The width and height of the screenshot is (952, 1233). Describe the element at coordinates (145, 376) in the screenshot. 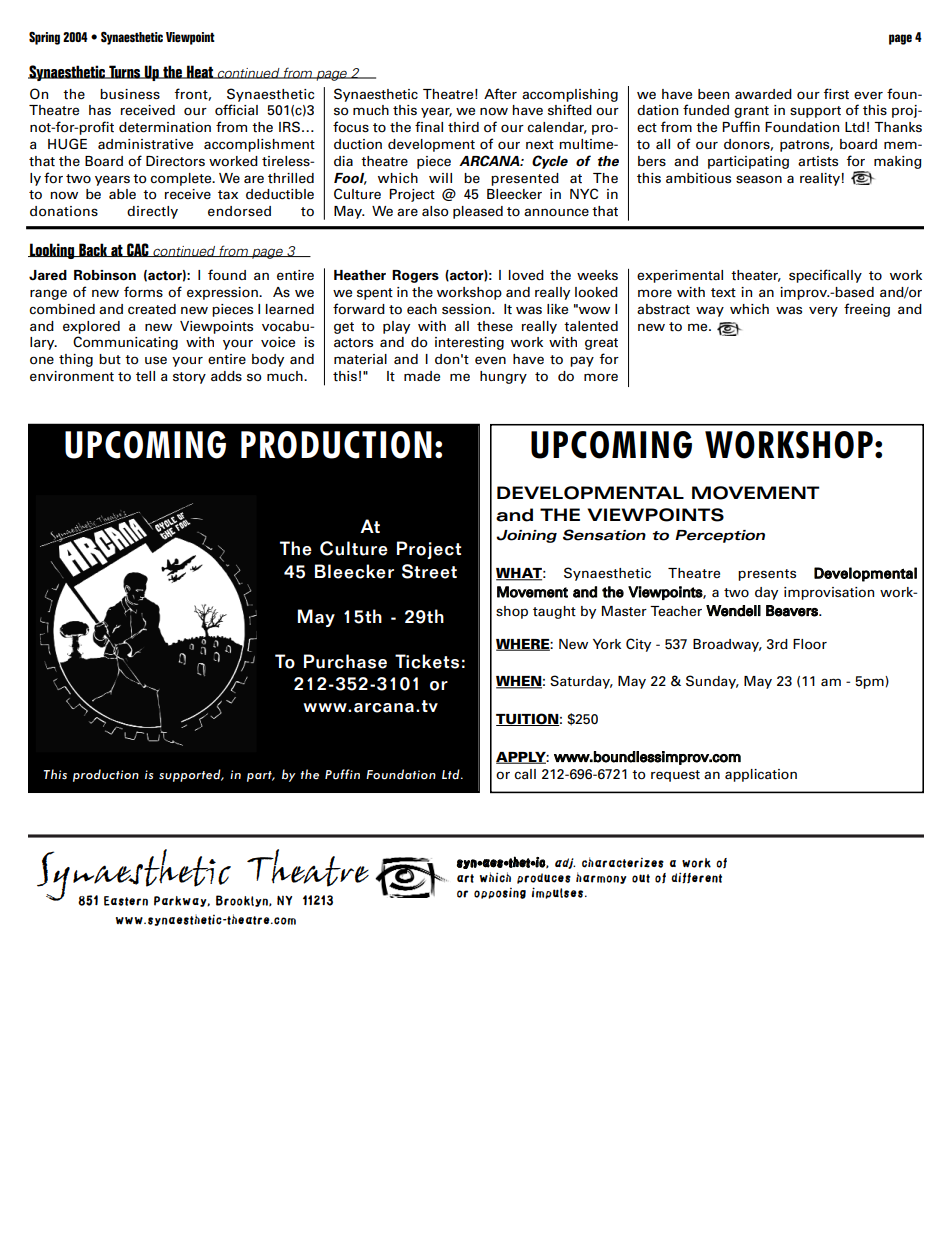

I see `tell` at that location.
